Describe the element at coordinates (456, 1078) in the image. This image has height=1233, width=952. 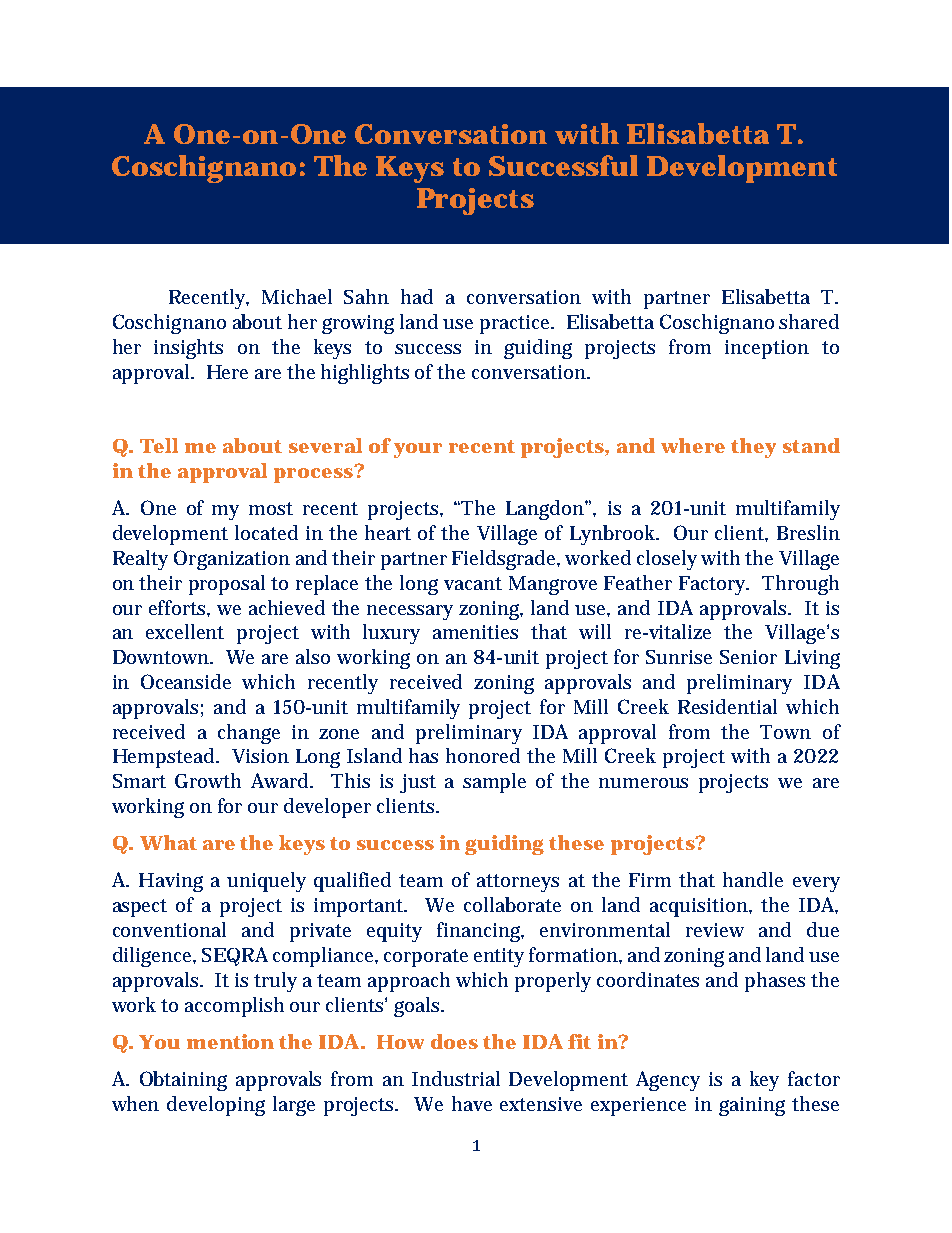
I see `Industrial` at that location.
